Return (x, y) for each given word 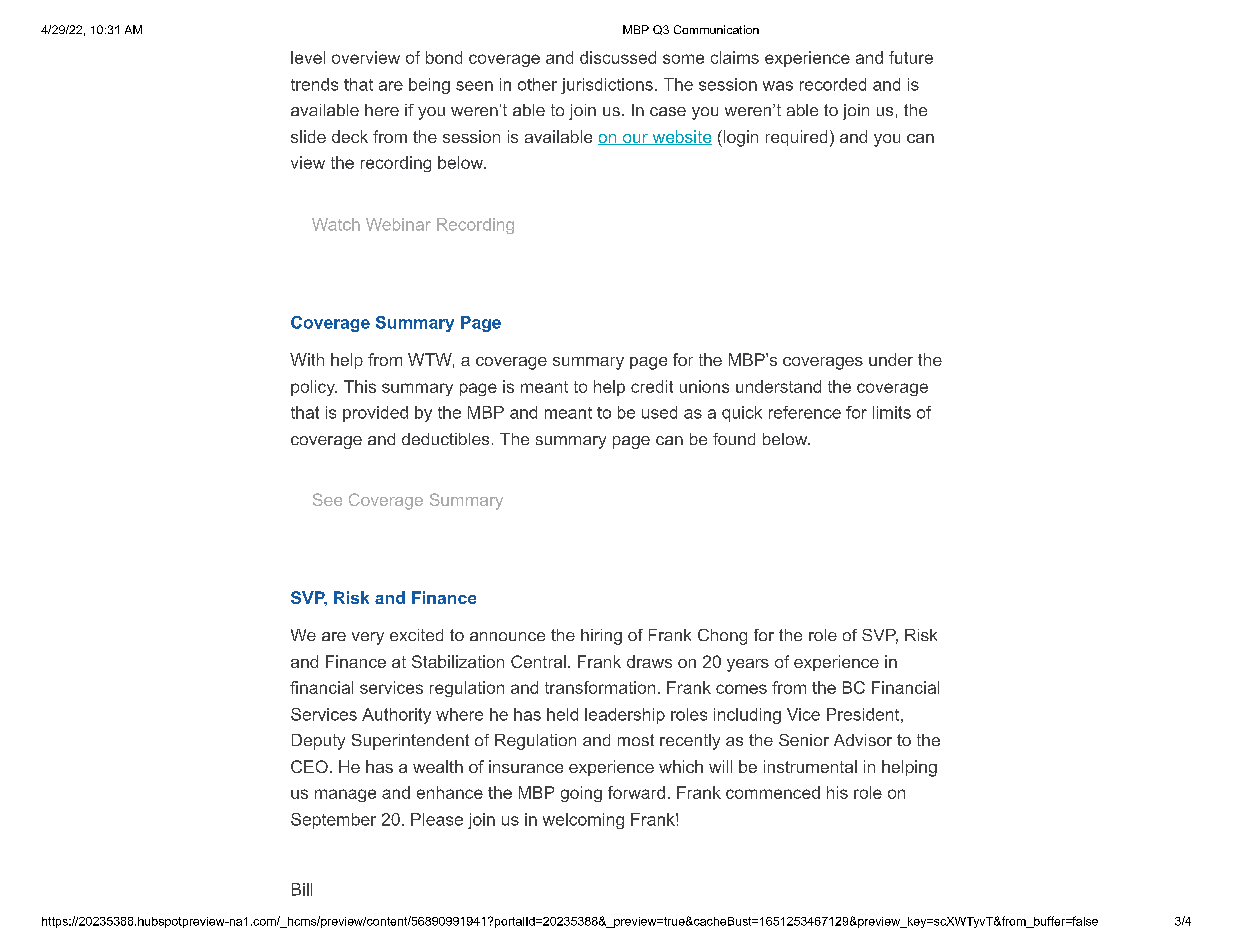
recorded (833, 84)
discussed (618, 57)
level (308, 57)
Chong (722, 637)
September (333, 821)
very (368, 638)
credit (652, 386)
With (307, 359)
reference (805, 412)
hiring (601, 637)
